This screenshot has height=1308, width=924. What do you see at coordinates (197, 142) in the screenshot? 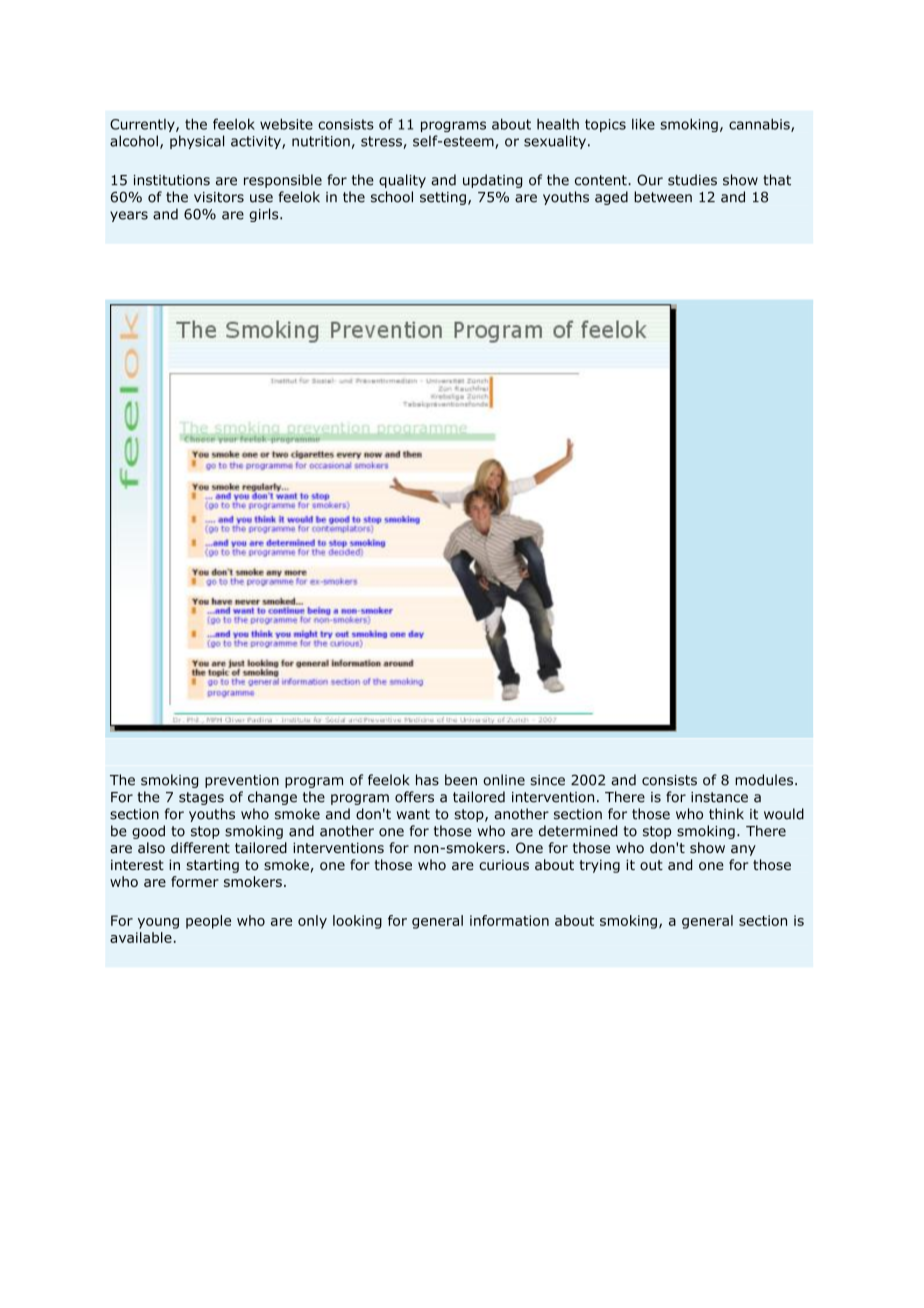
I see `physical` at bounding box center [197, 142].
